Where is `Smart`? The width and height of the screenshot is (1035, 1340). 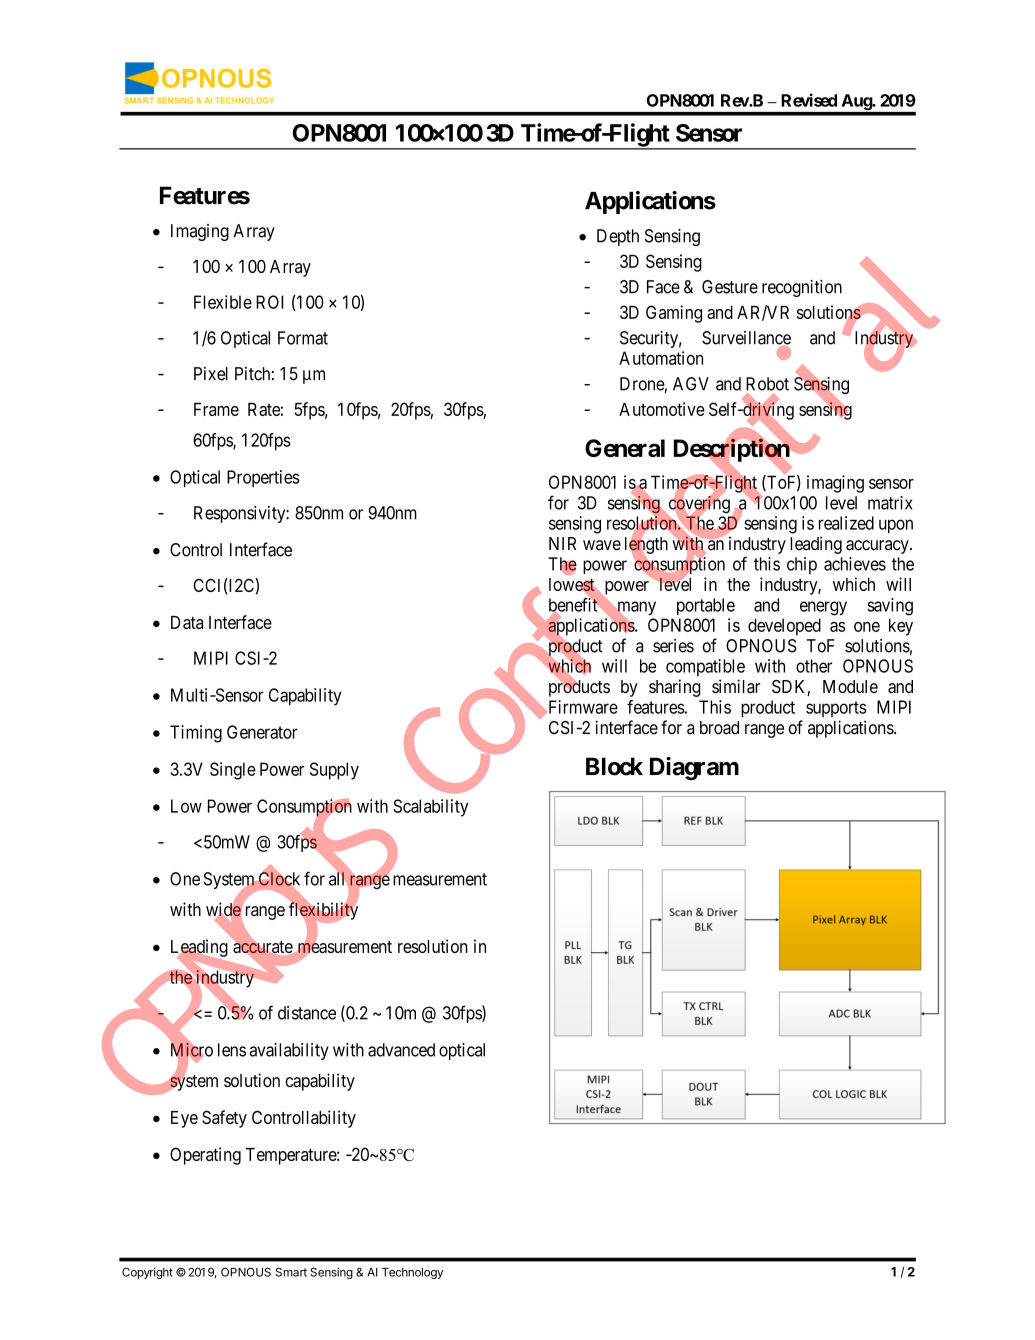
Smart is located at coordinates (291, 1272).
